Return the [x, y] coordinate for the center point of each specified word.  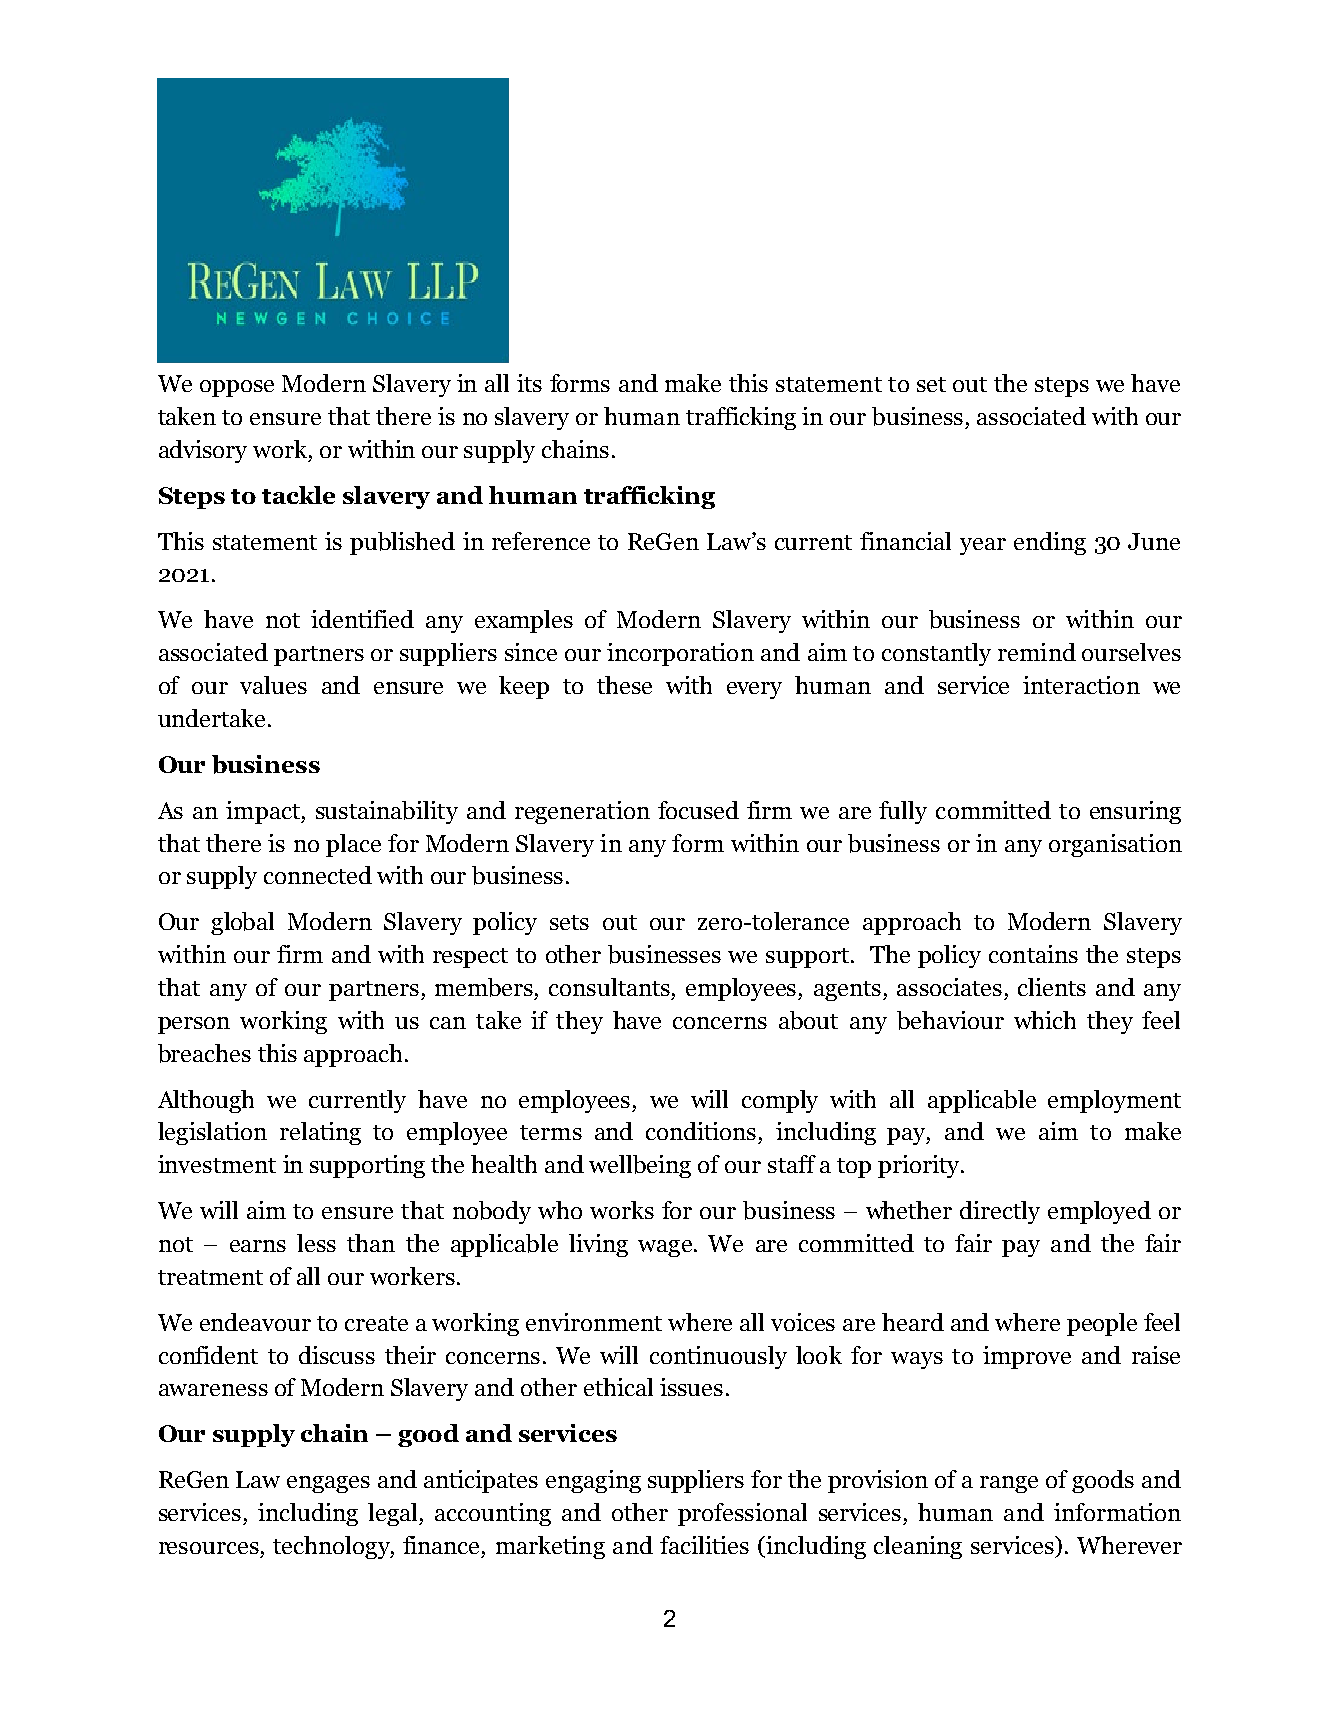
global [242, 923]
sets [569, 922]
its [529, 383]
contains [1033, 954]
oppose [237, 388]
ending [1050, 543]
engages [328, 1484]
